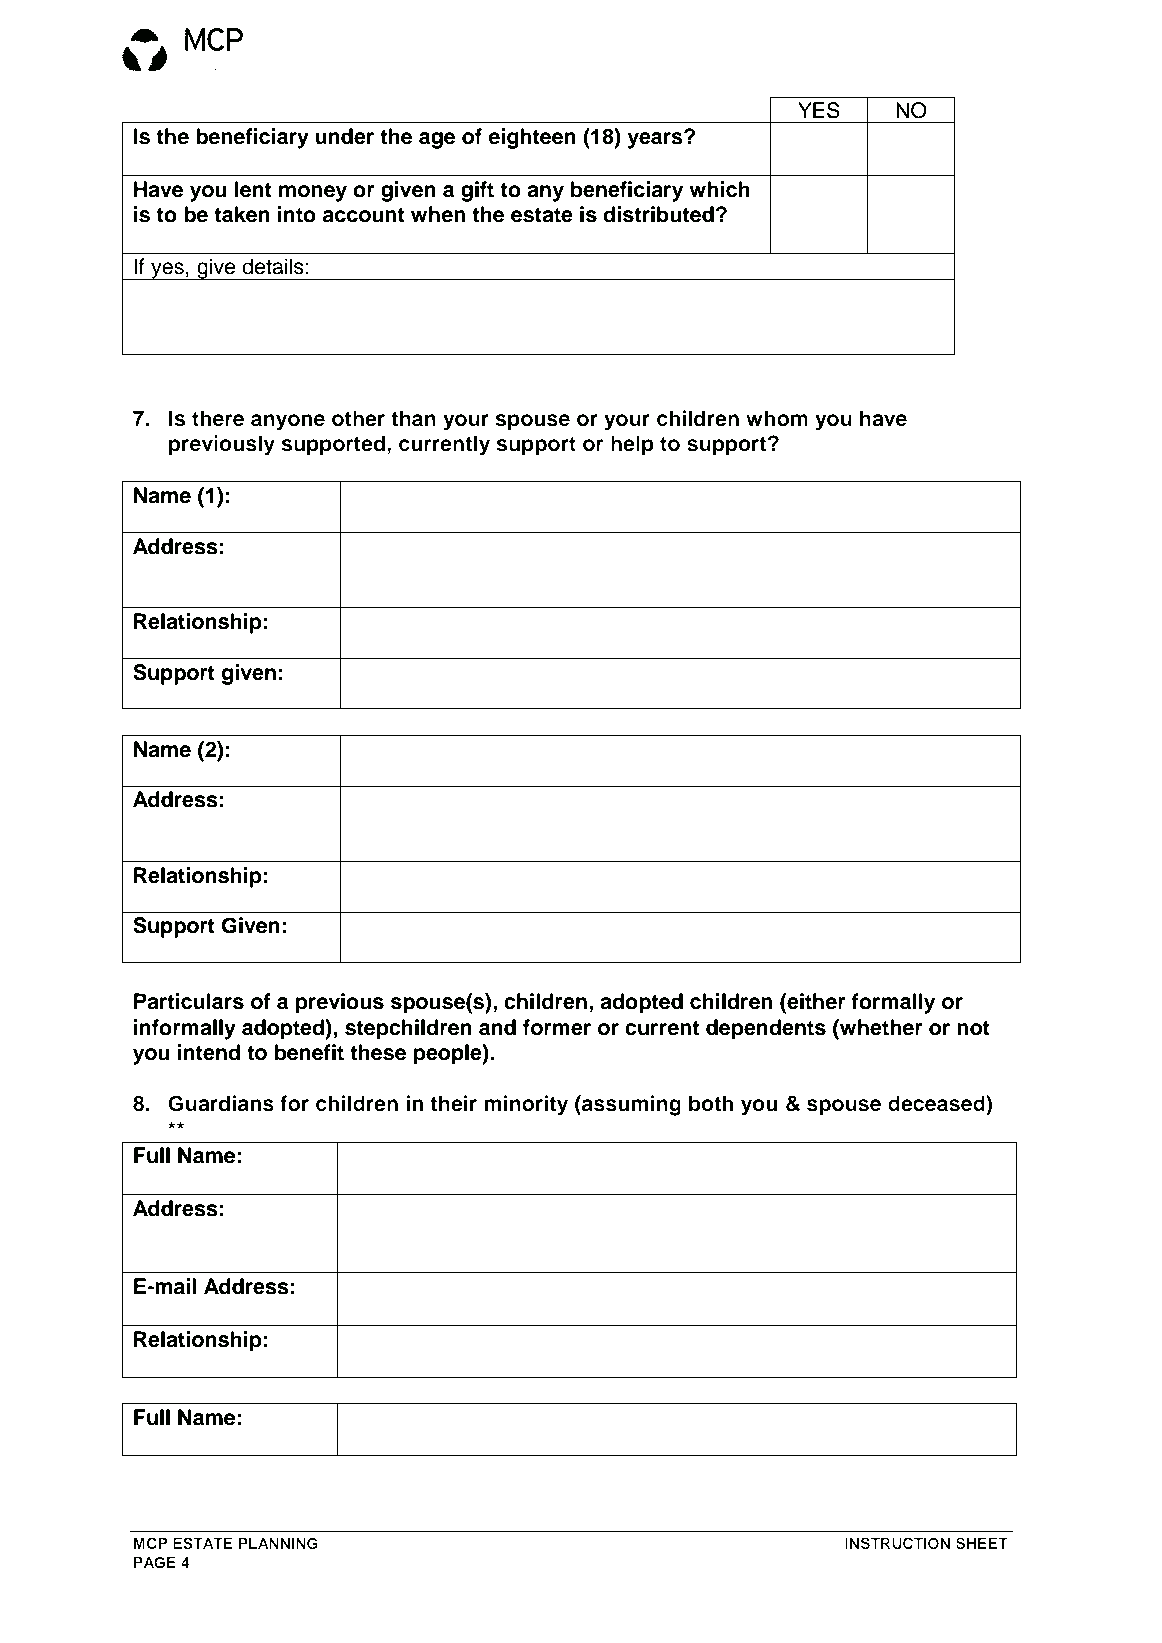 The image size is (1162, 1643). What do you see at coordinates (719, 189) in the page?
I see `which` at bounding box center [719, 189].
